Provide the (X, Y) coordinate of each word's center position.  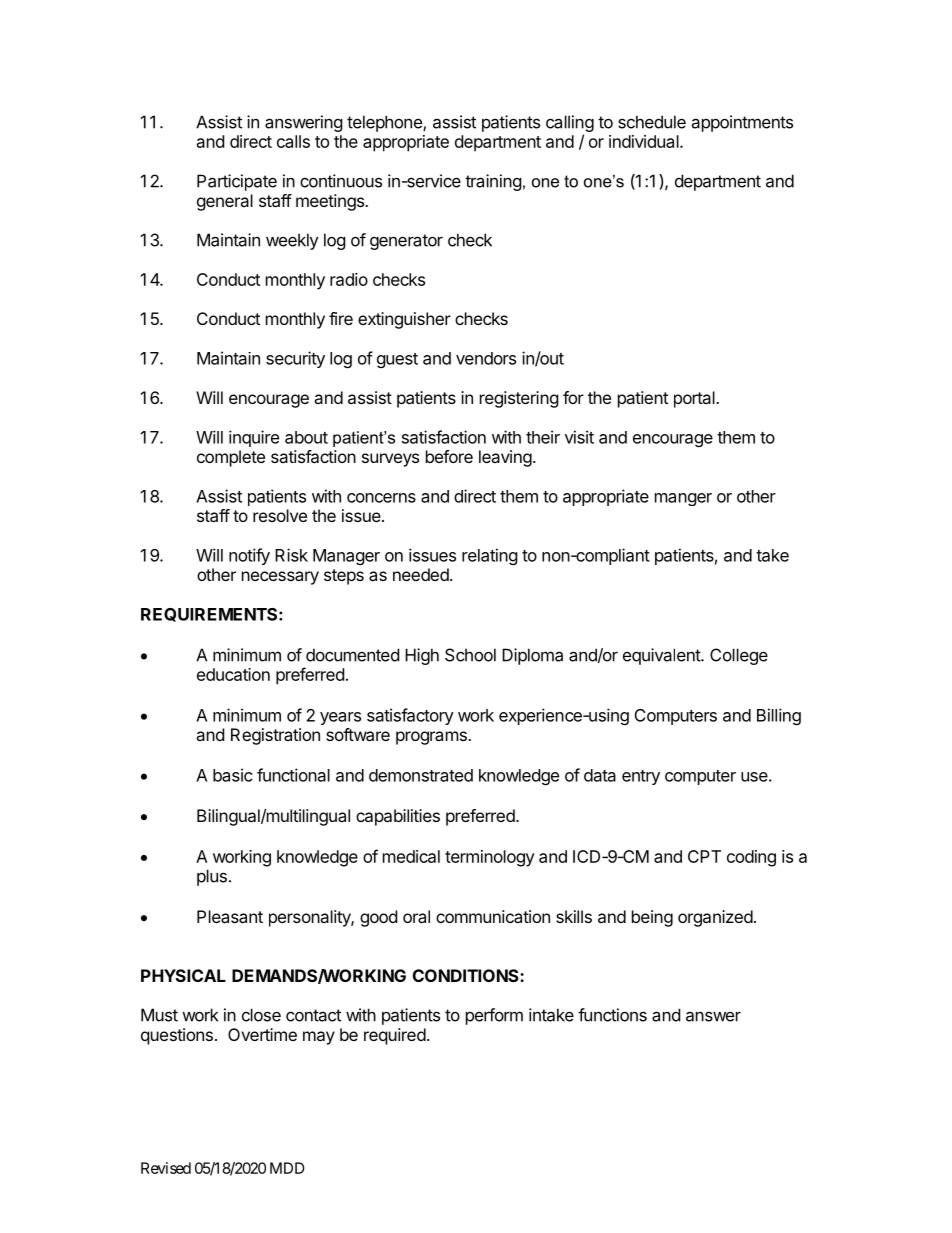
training (493, 182)
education (233, 674)
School (470, 655)
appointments (742, 123)
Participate (237, 182)
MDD (287, 1168)
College (739, 656)
